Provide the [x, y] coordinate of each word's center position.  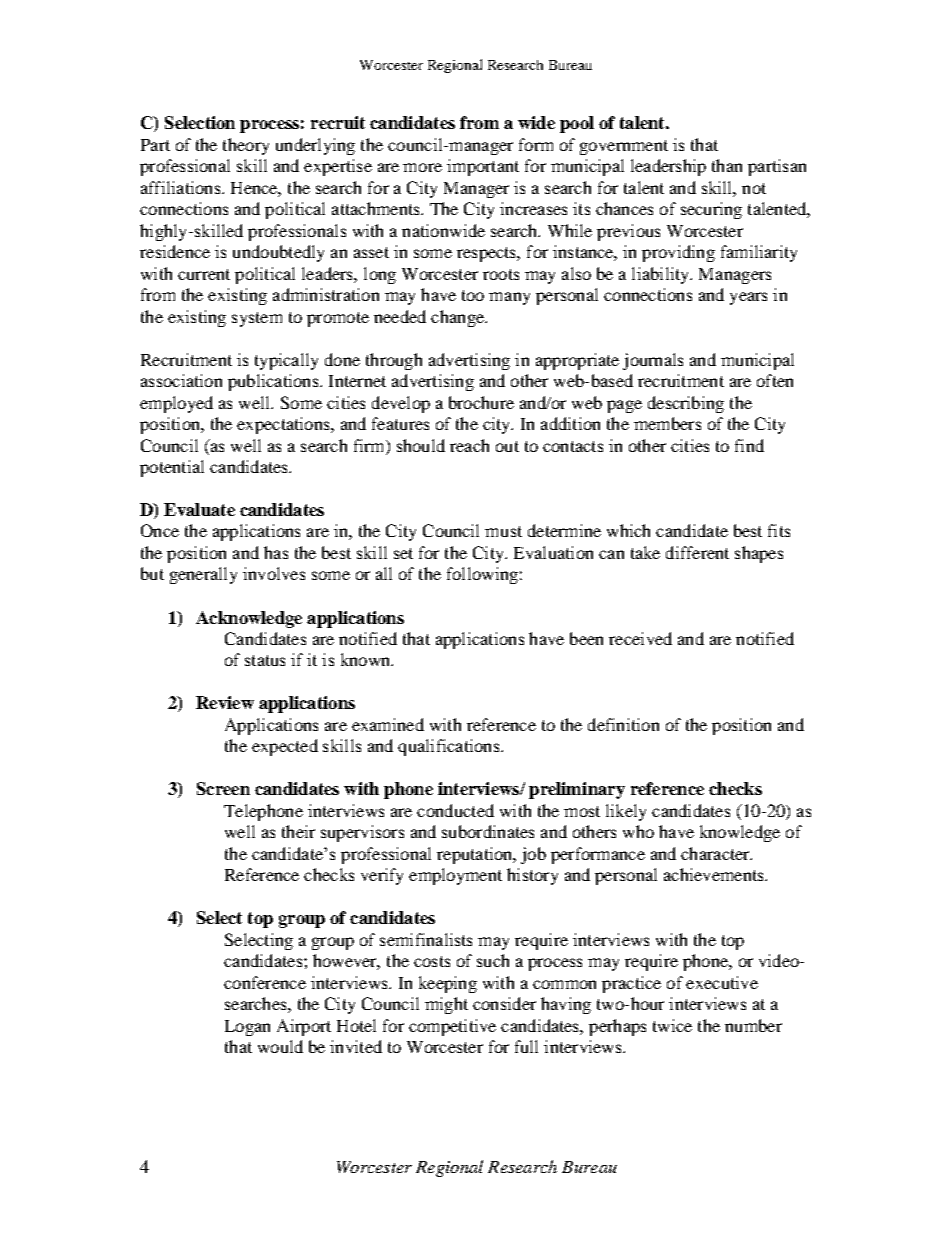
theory [246, 146]
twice [672, 1025]
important [483, 167]
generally [203, 575]
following [482, 575]
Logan [247, 1028]
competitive [452, 1027]
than [727, 165]
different [697, 552]
